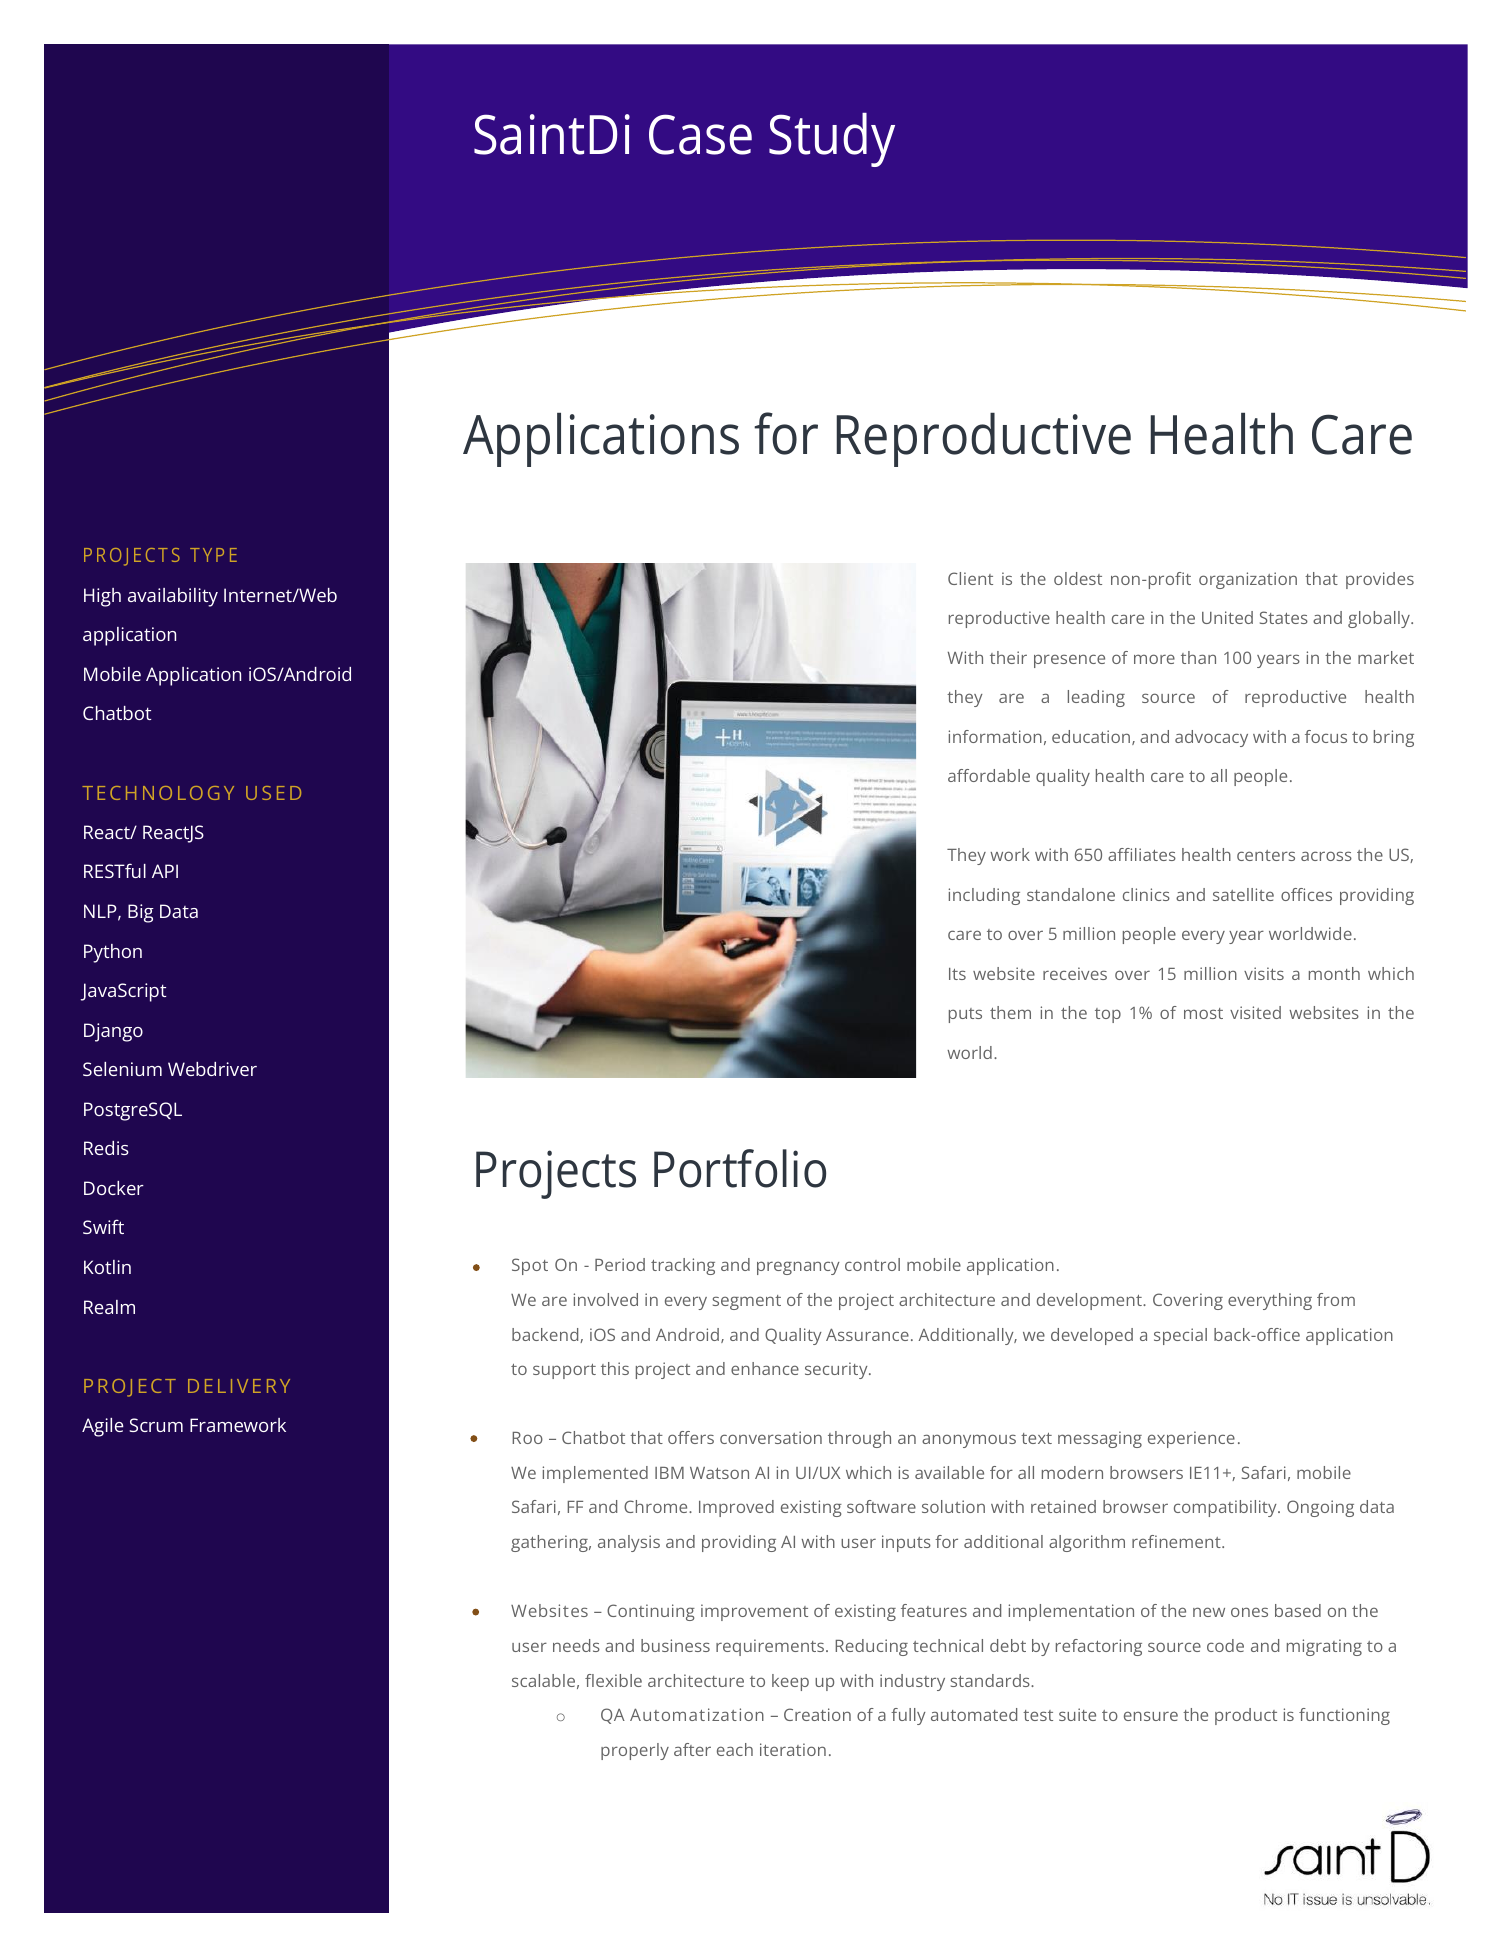 This page has height=1957, width=1512. I want to click on including, so click(984, 896).
